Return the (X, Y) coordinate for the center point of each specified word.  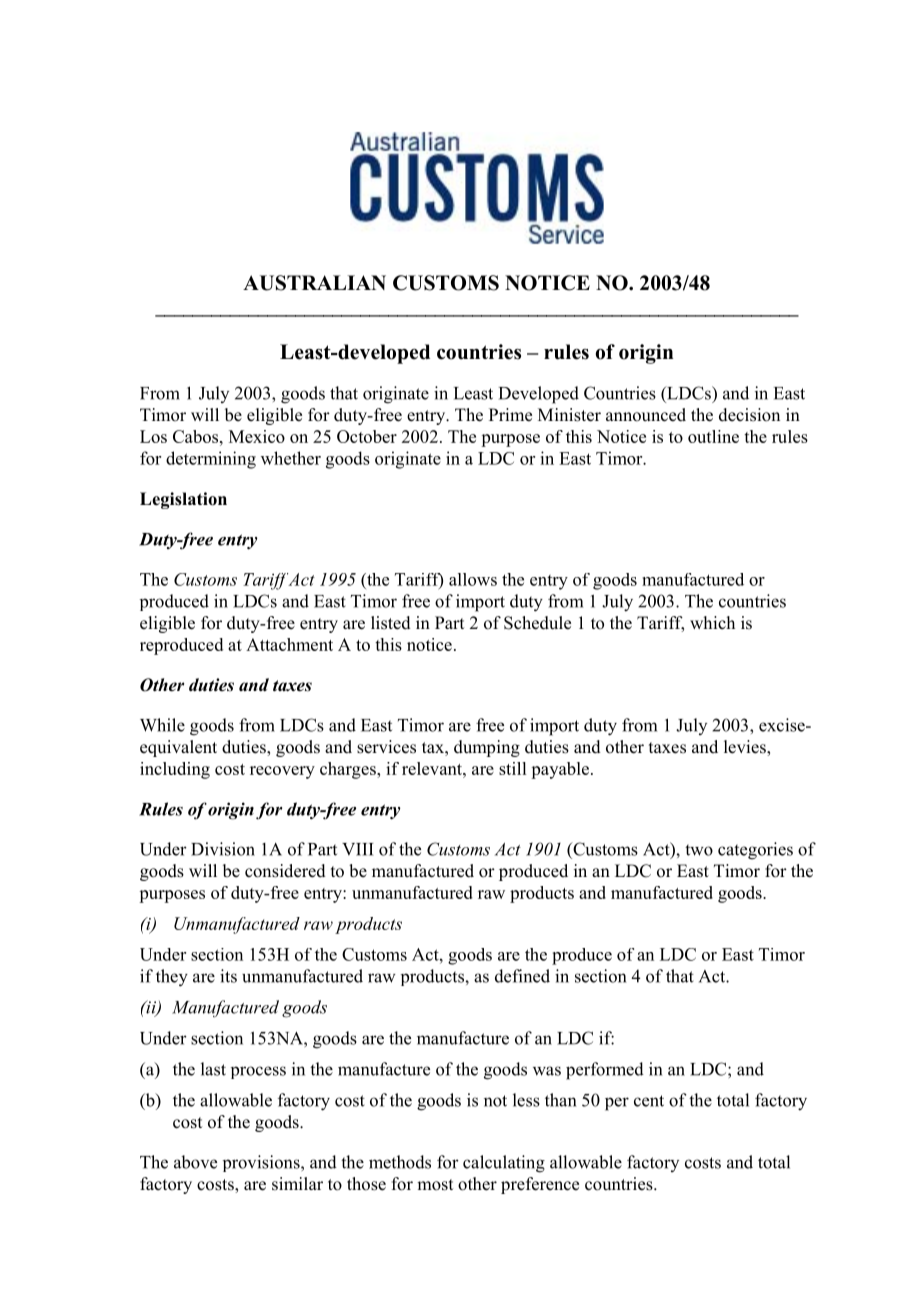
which (712, 622)
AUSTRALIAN (314, 283)
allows (473, 579)
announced (646, 415)
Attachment (289, 644)
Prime (510, 415)
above (195, 1162)
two (699, 850)
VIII (358, 849)
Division (223, 849)
